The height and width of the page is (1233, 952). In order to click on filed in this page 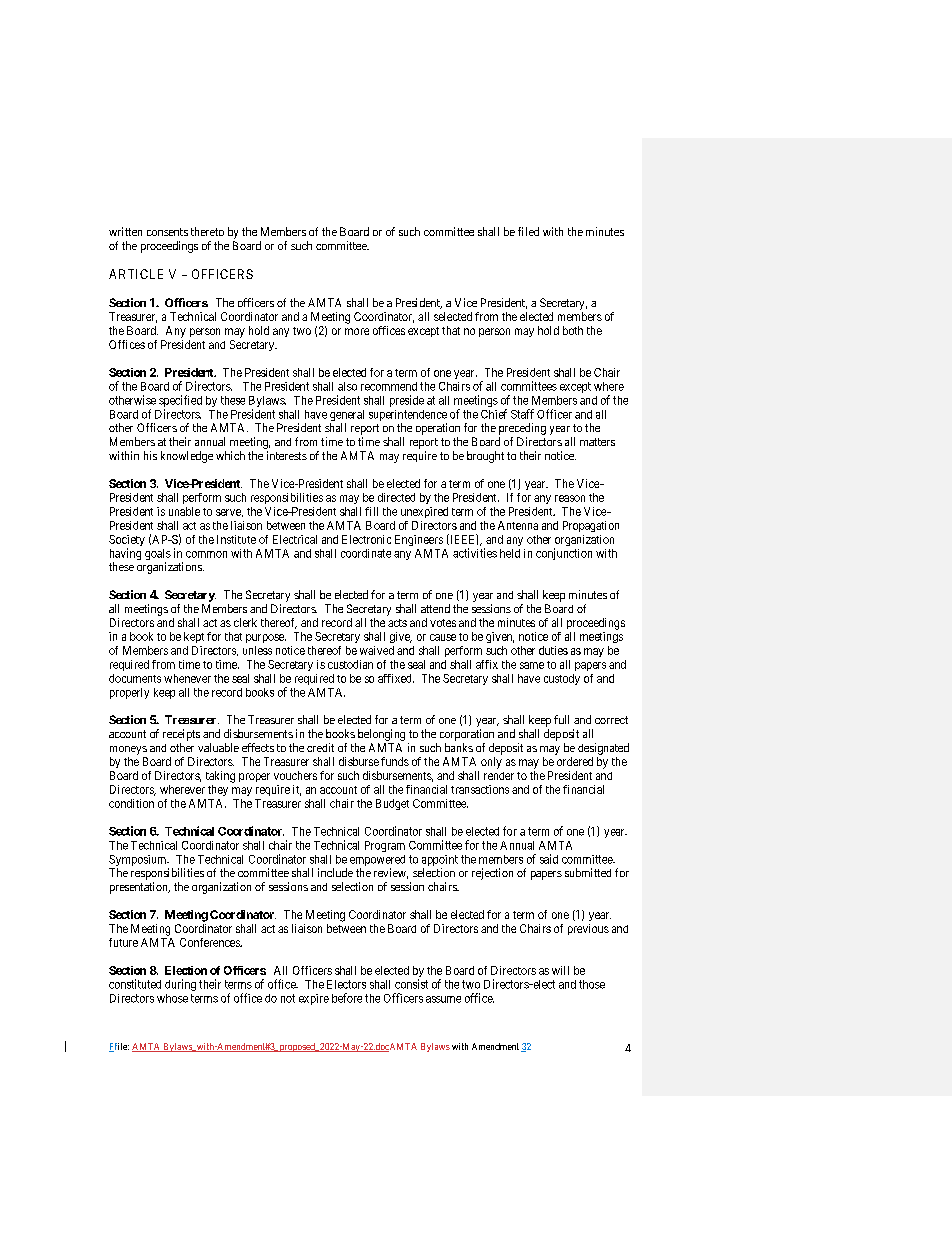, I will do `click(528, 231)`.
